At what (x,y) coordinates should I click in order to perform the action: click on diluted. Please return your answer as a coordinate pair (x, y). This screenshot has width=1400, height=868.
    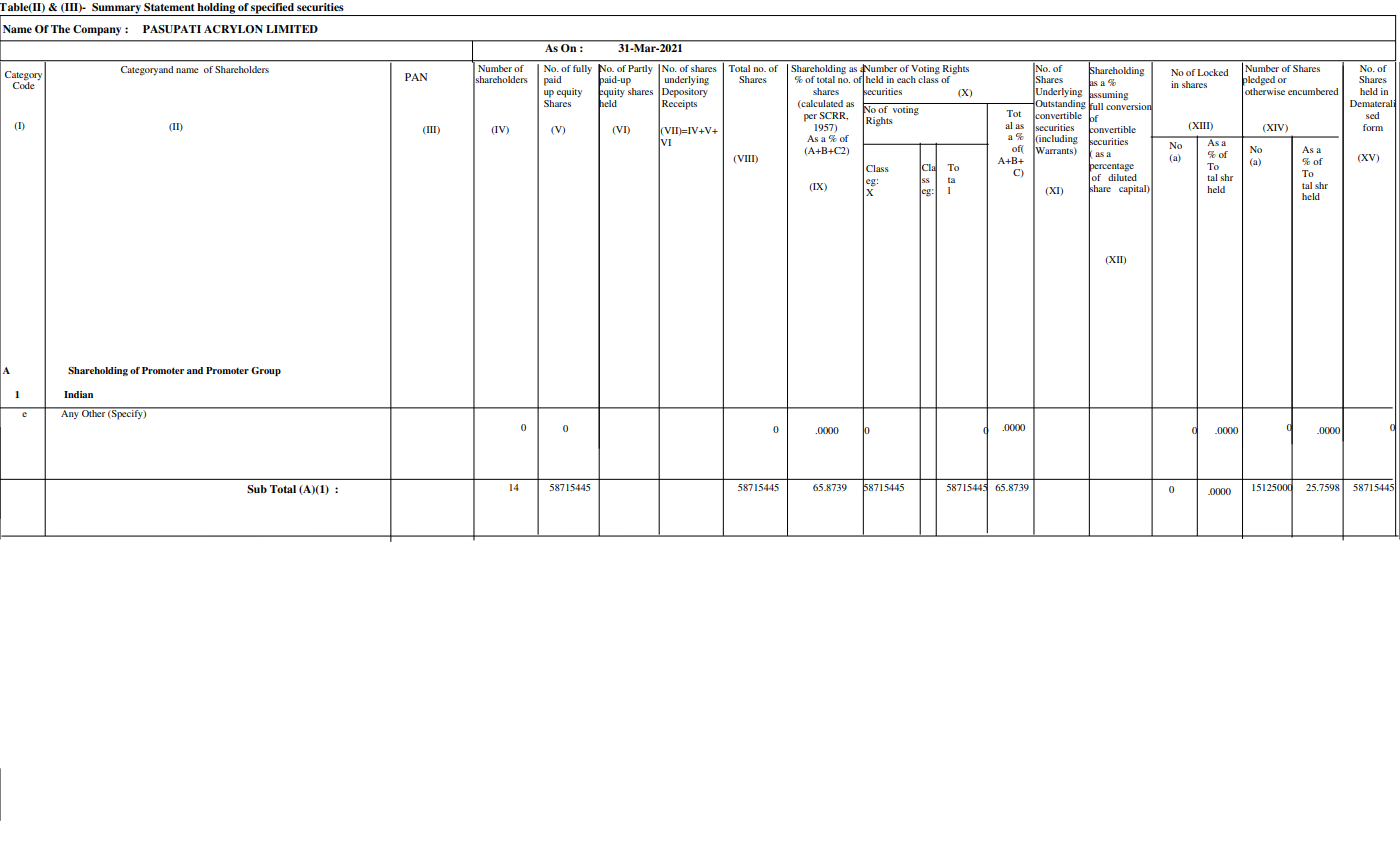
    Looking at the image, I should click on (1122, 176).
